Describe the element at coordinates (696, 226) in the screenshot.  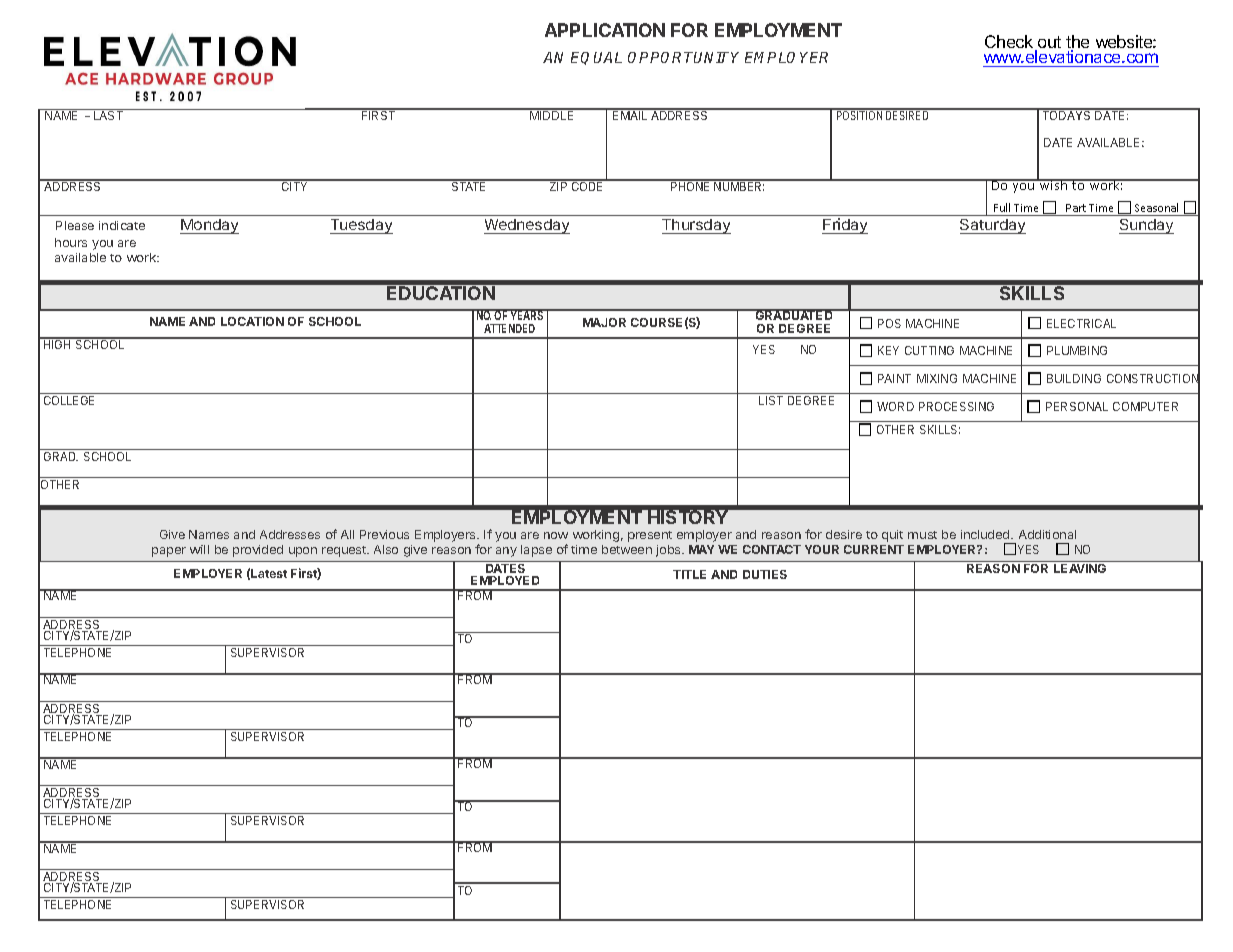
I see `Thursday` at that location.
